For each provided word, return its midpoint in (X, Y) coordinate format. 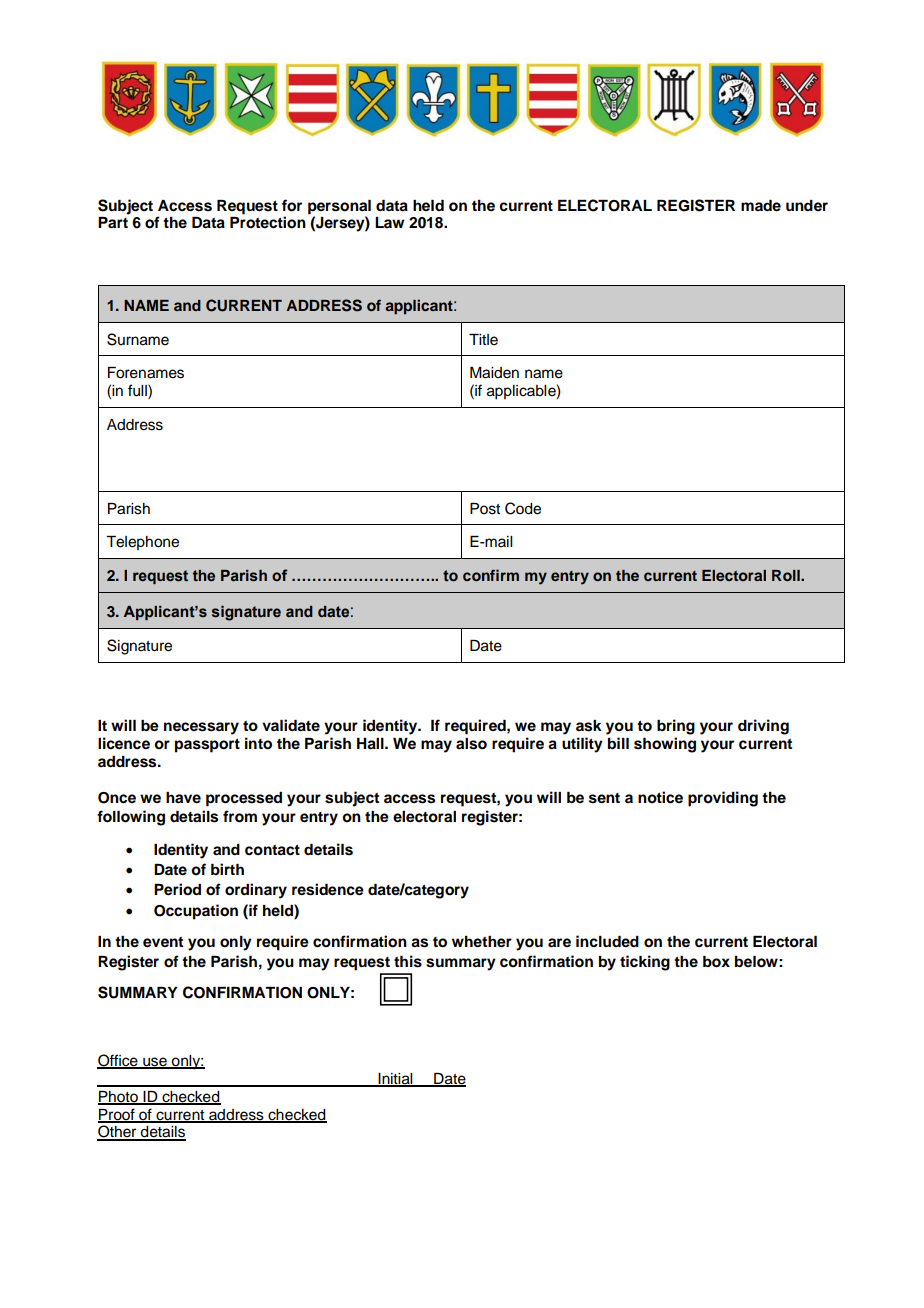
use (155, 1063)
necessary (201, 728)
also (471, 744)
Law (389, 222)
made (761, 206)
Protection (268, 222)
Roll (787, 575)
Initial (395, 1080)
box (716, 962)
